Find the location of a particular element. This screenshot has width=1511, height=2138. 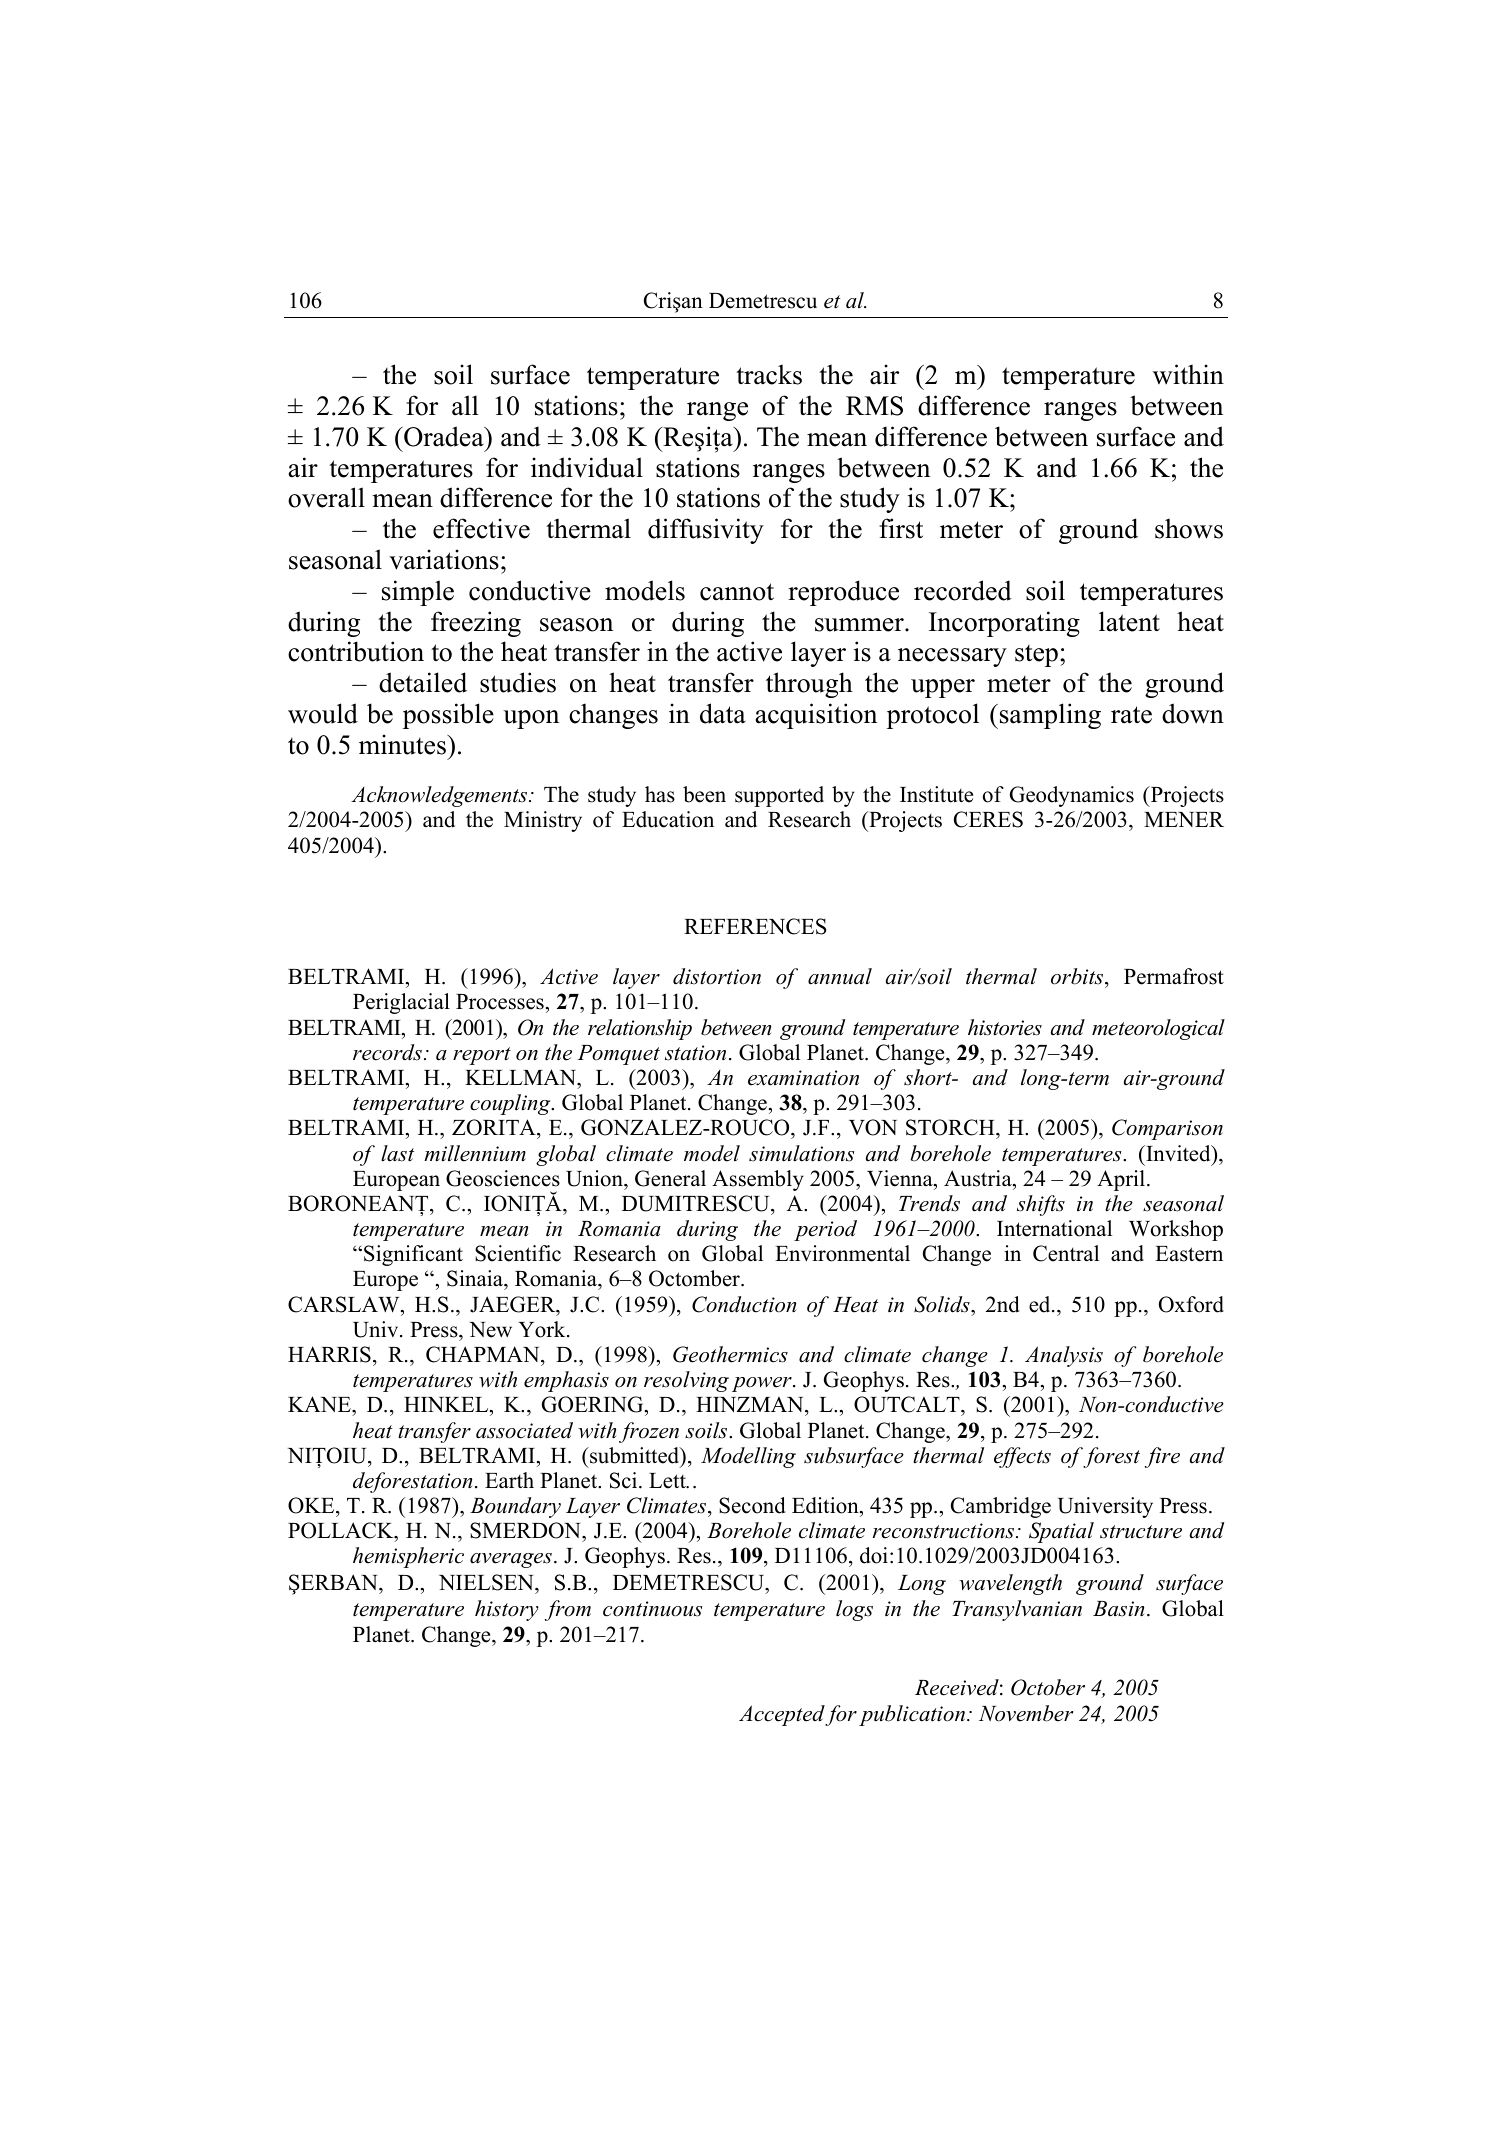

through is located at coordinates (809, 685).
